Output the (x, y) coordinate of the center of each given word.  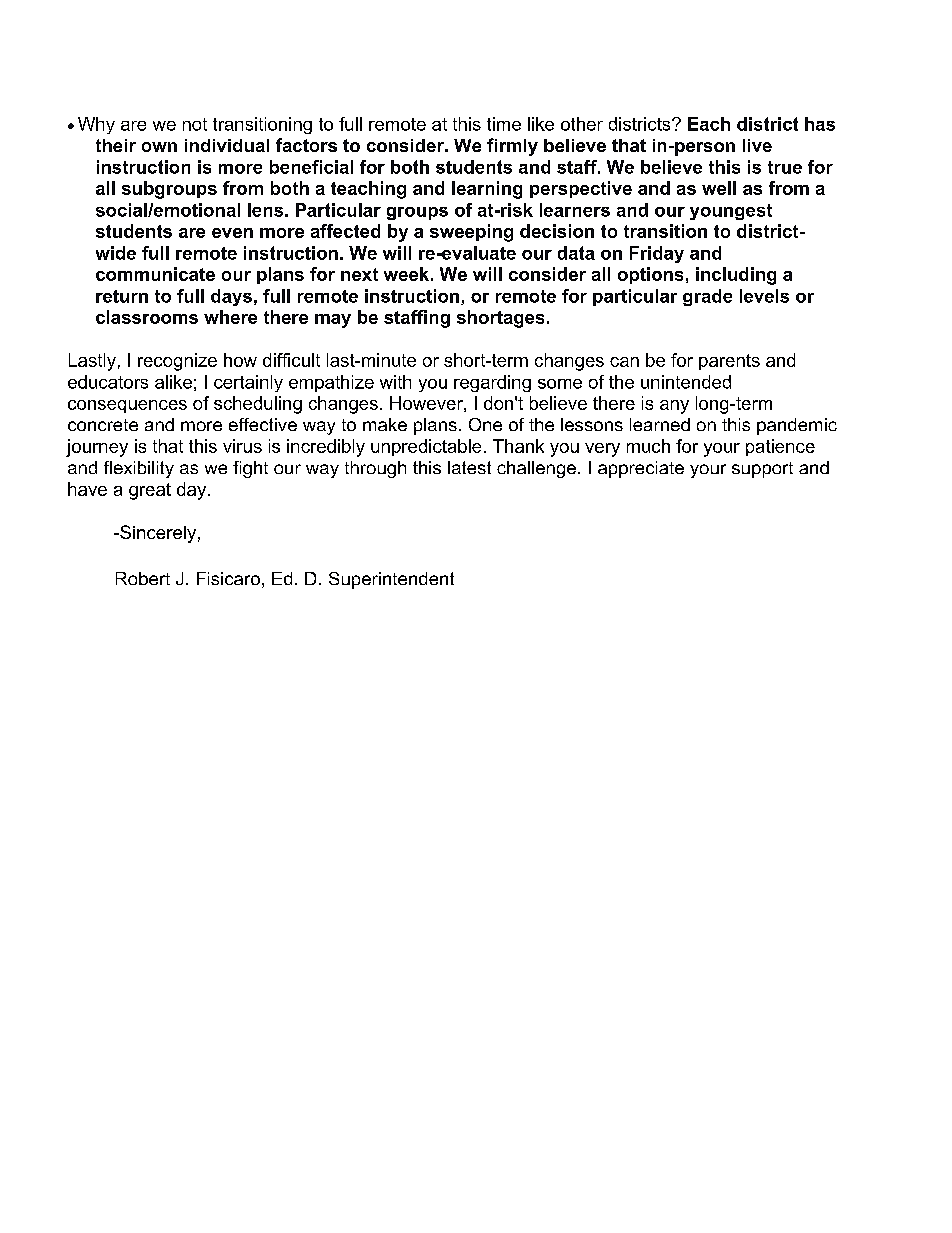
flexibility (139, 469)
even (232, 233)
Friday (657, 254)
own (159, 147)
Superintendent (391, 580)
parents (729, 362)
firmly (512, 147)
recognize (177, 362)
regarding (492, 383)
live (757, 145)
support (762, 470)
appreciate (641, 469)
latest (469, 467)
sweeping (471, 233)
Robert (143, 578)
